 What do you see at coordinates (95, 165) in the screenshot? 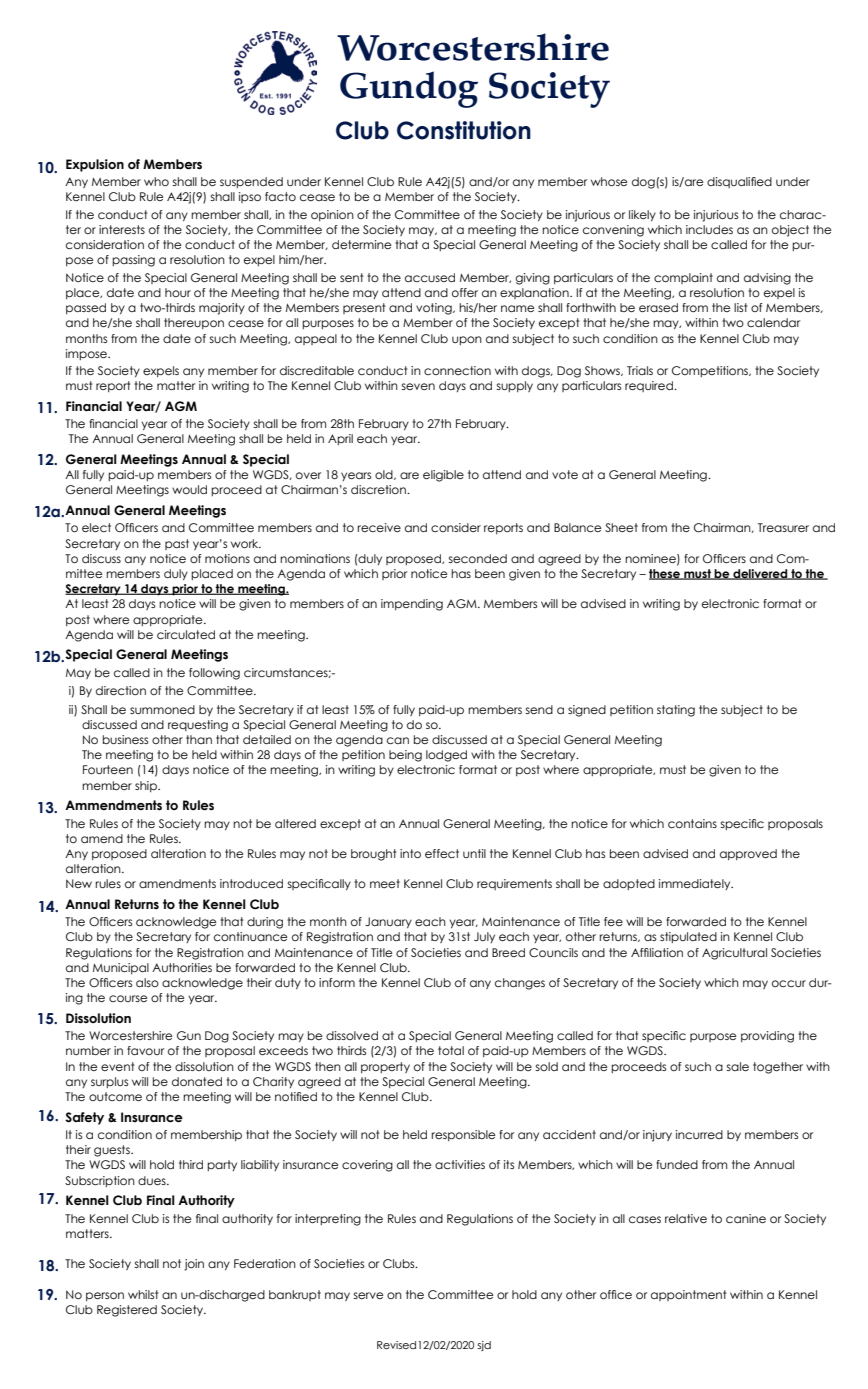
I see `Expulsion` at bounding box center [95, 165].
